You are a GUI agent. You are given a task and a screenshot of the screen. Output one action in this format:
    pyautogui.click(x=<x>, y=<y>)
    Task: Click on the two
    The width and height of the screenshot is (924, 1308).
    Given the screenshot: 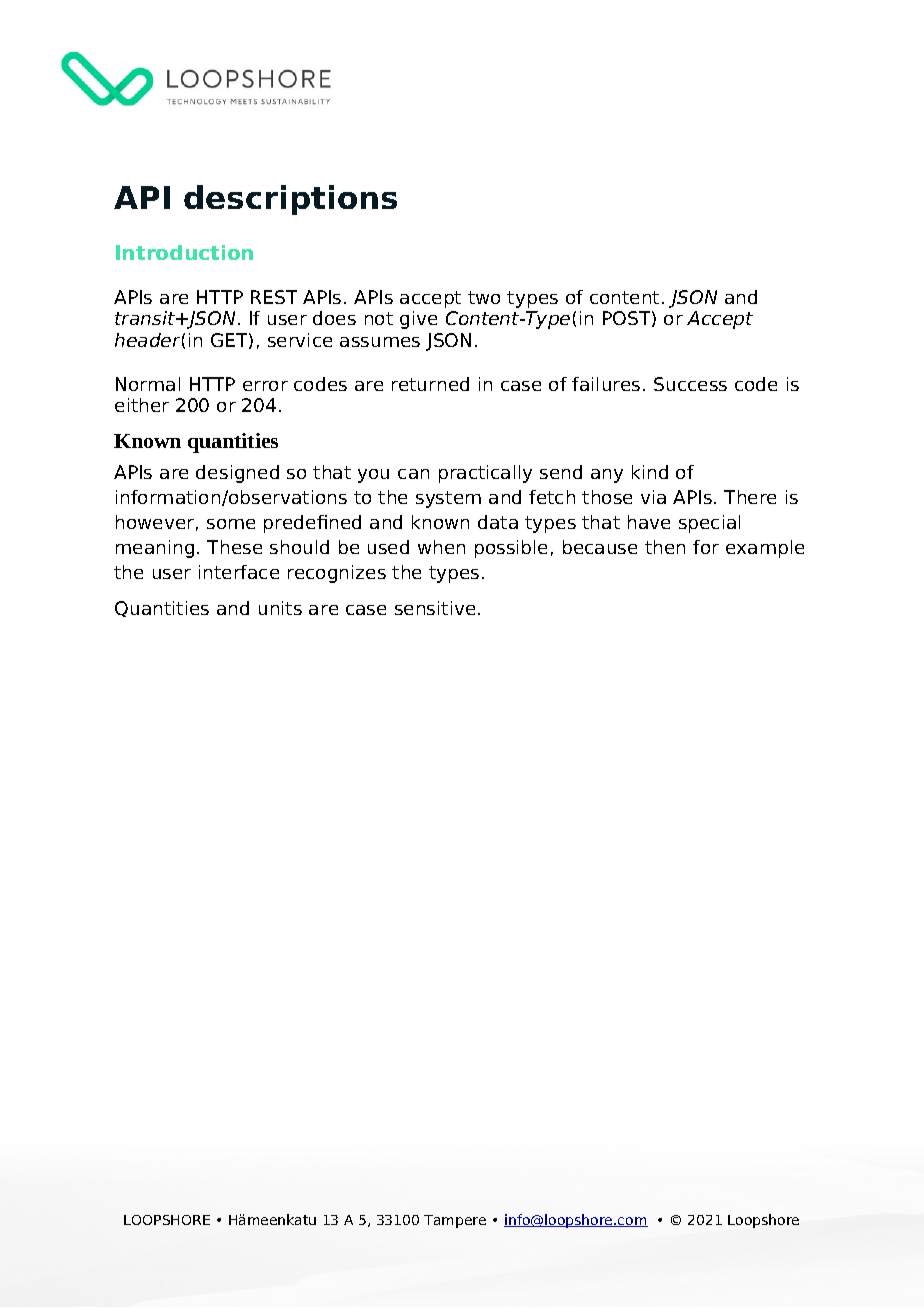 What is the action you would take?
    pyautogui.click(x=484, y=297)
